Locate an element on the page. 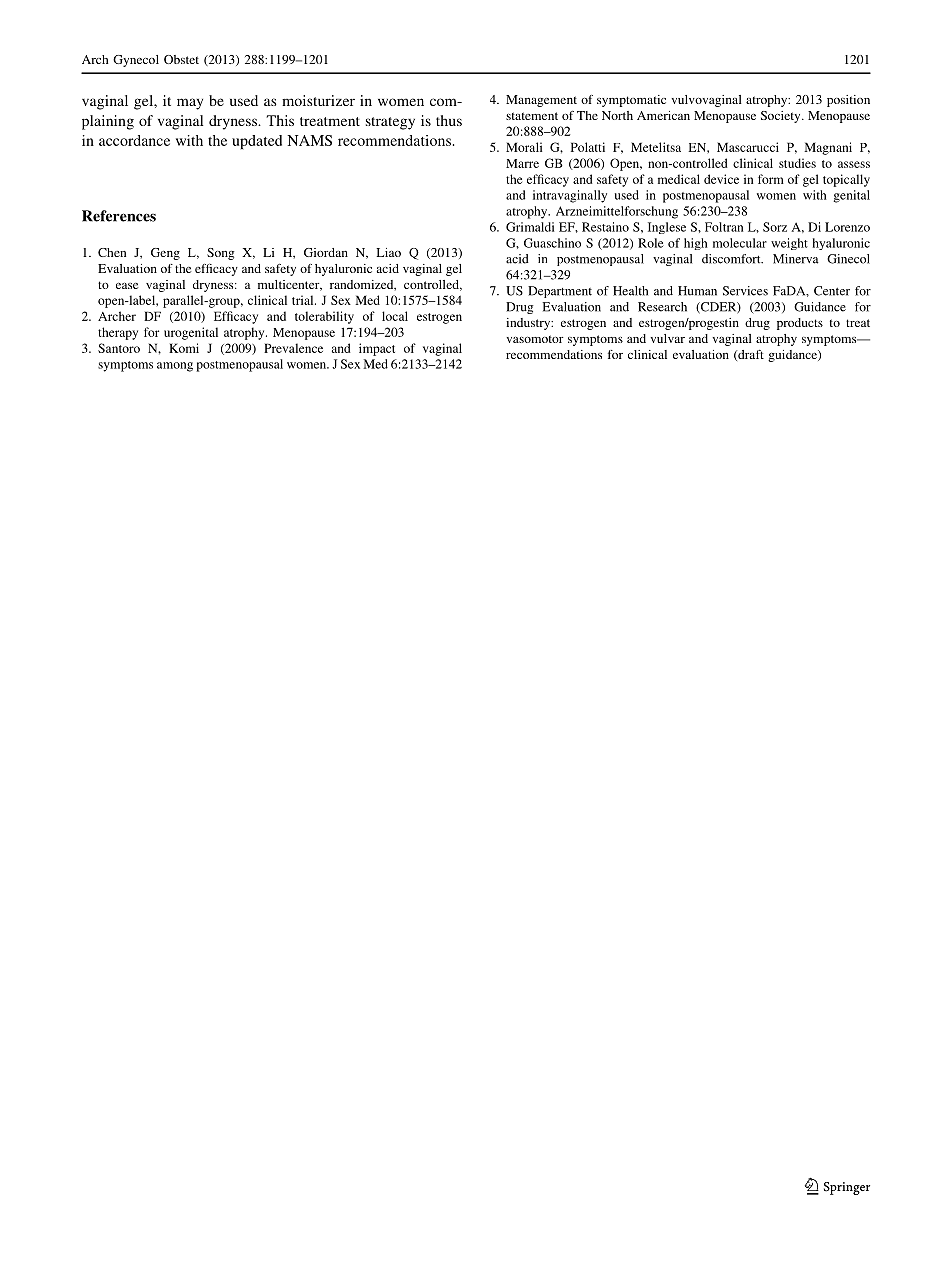 This image has width=952, height=1265. updated is located at coordinates (257, 142).
